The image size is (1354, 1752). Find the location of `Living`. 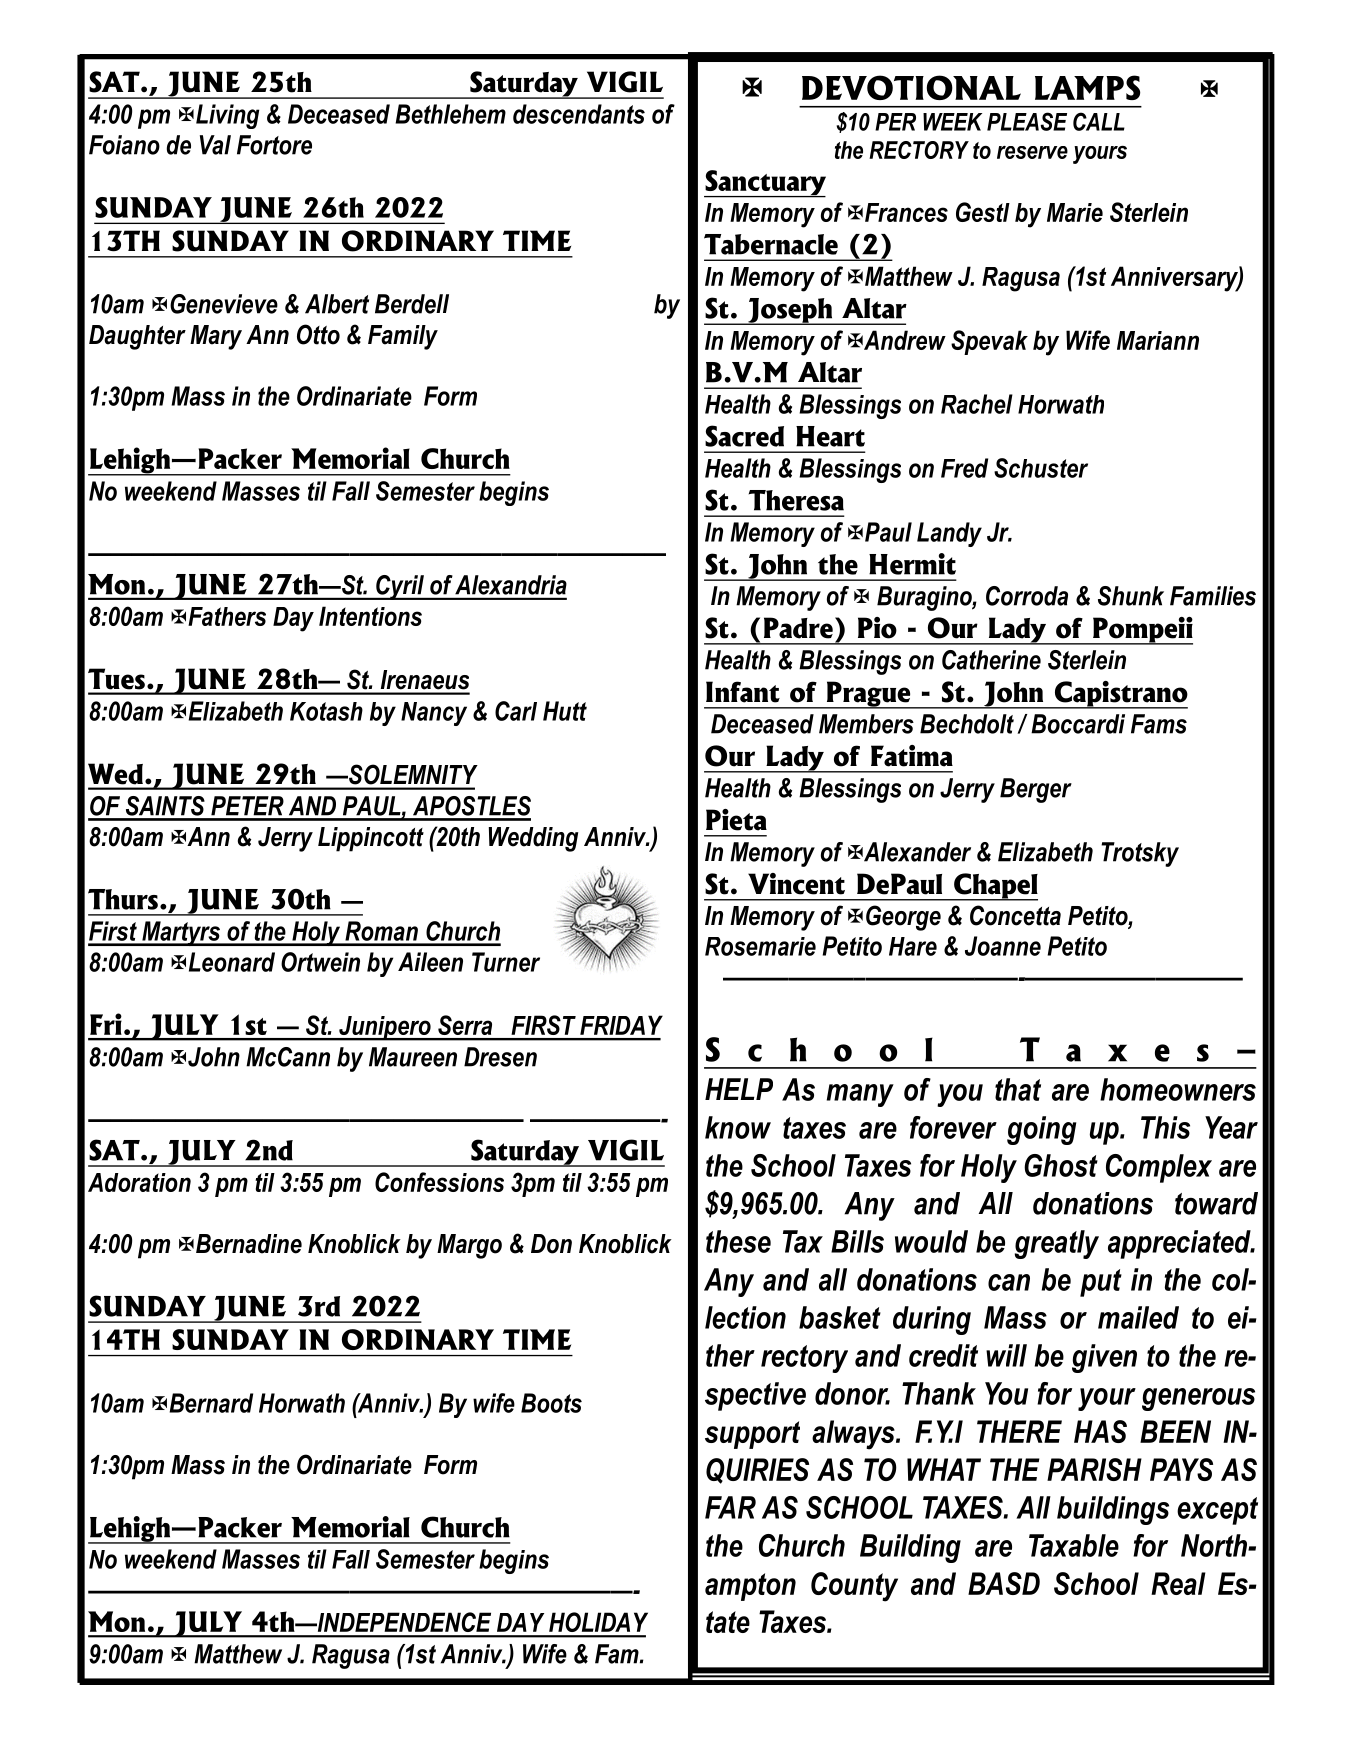

Living is located at coordinates (227, 116).
